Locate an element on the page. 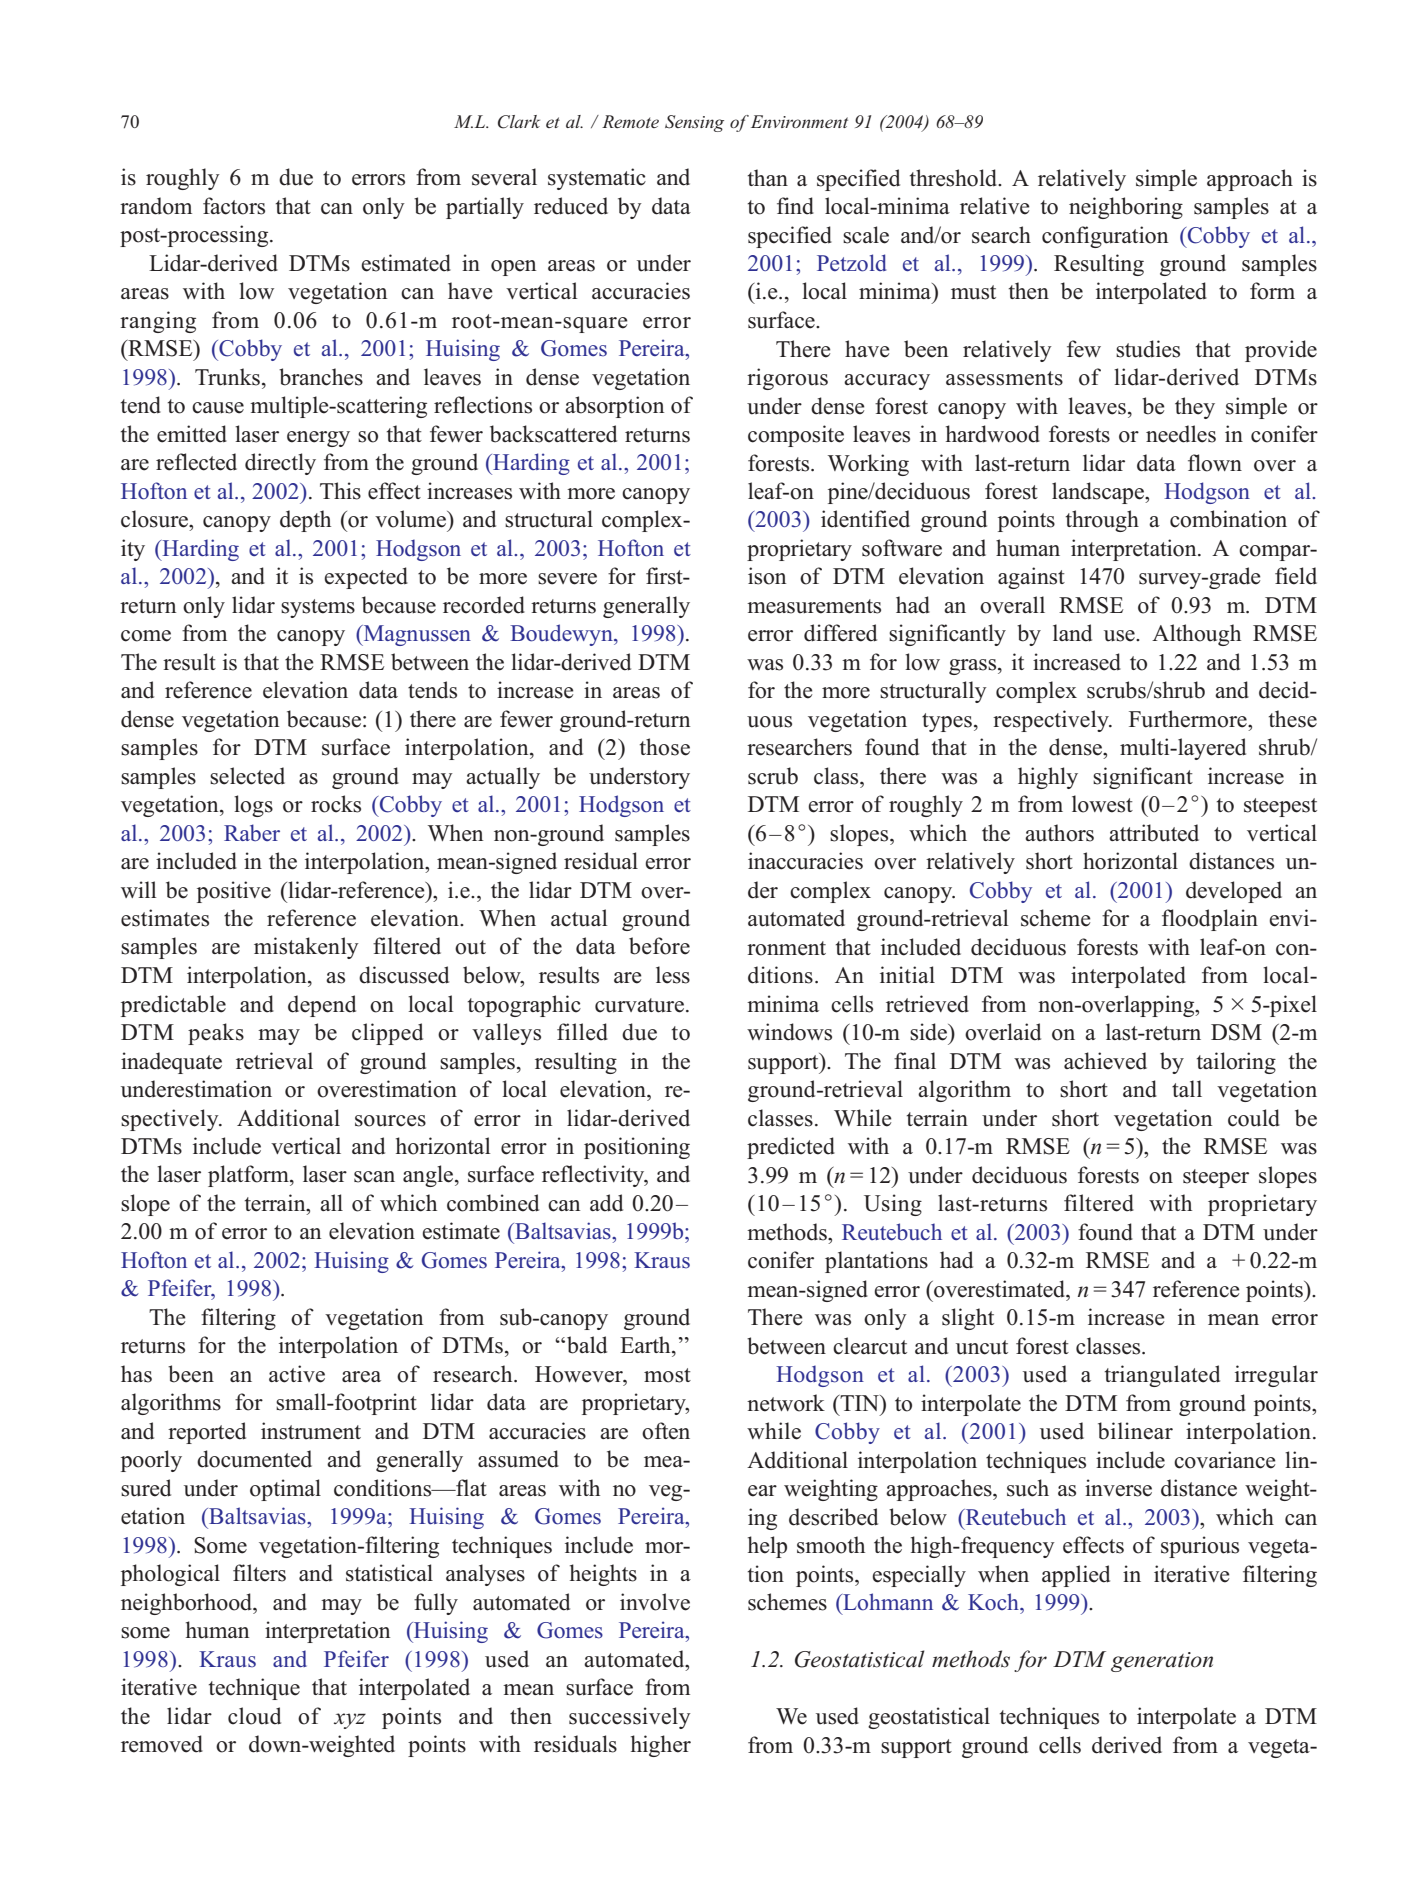 The width and height of the image is (1418, 1892). scan is located at coordinates (374, 1177).
